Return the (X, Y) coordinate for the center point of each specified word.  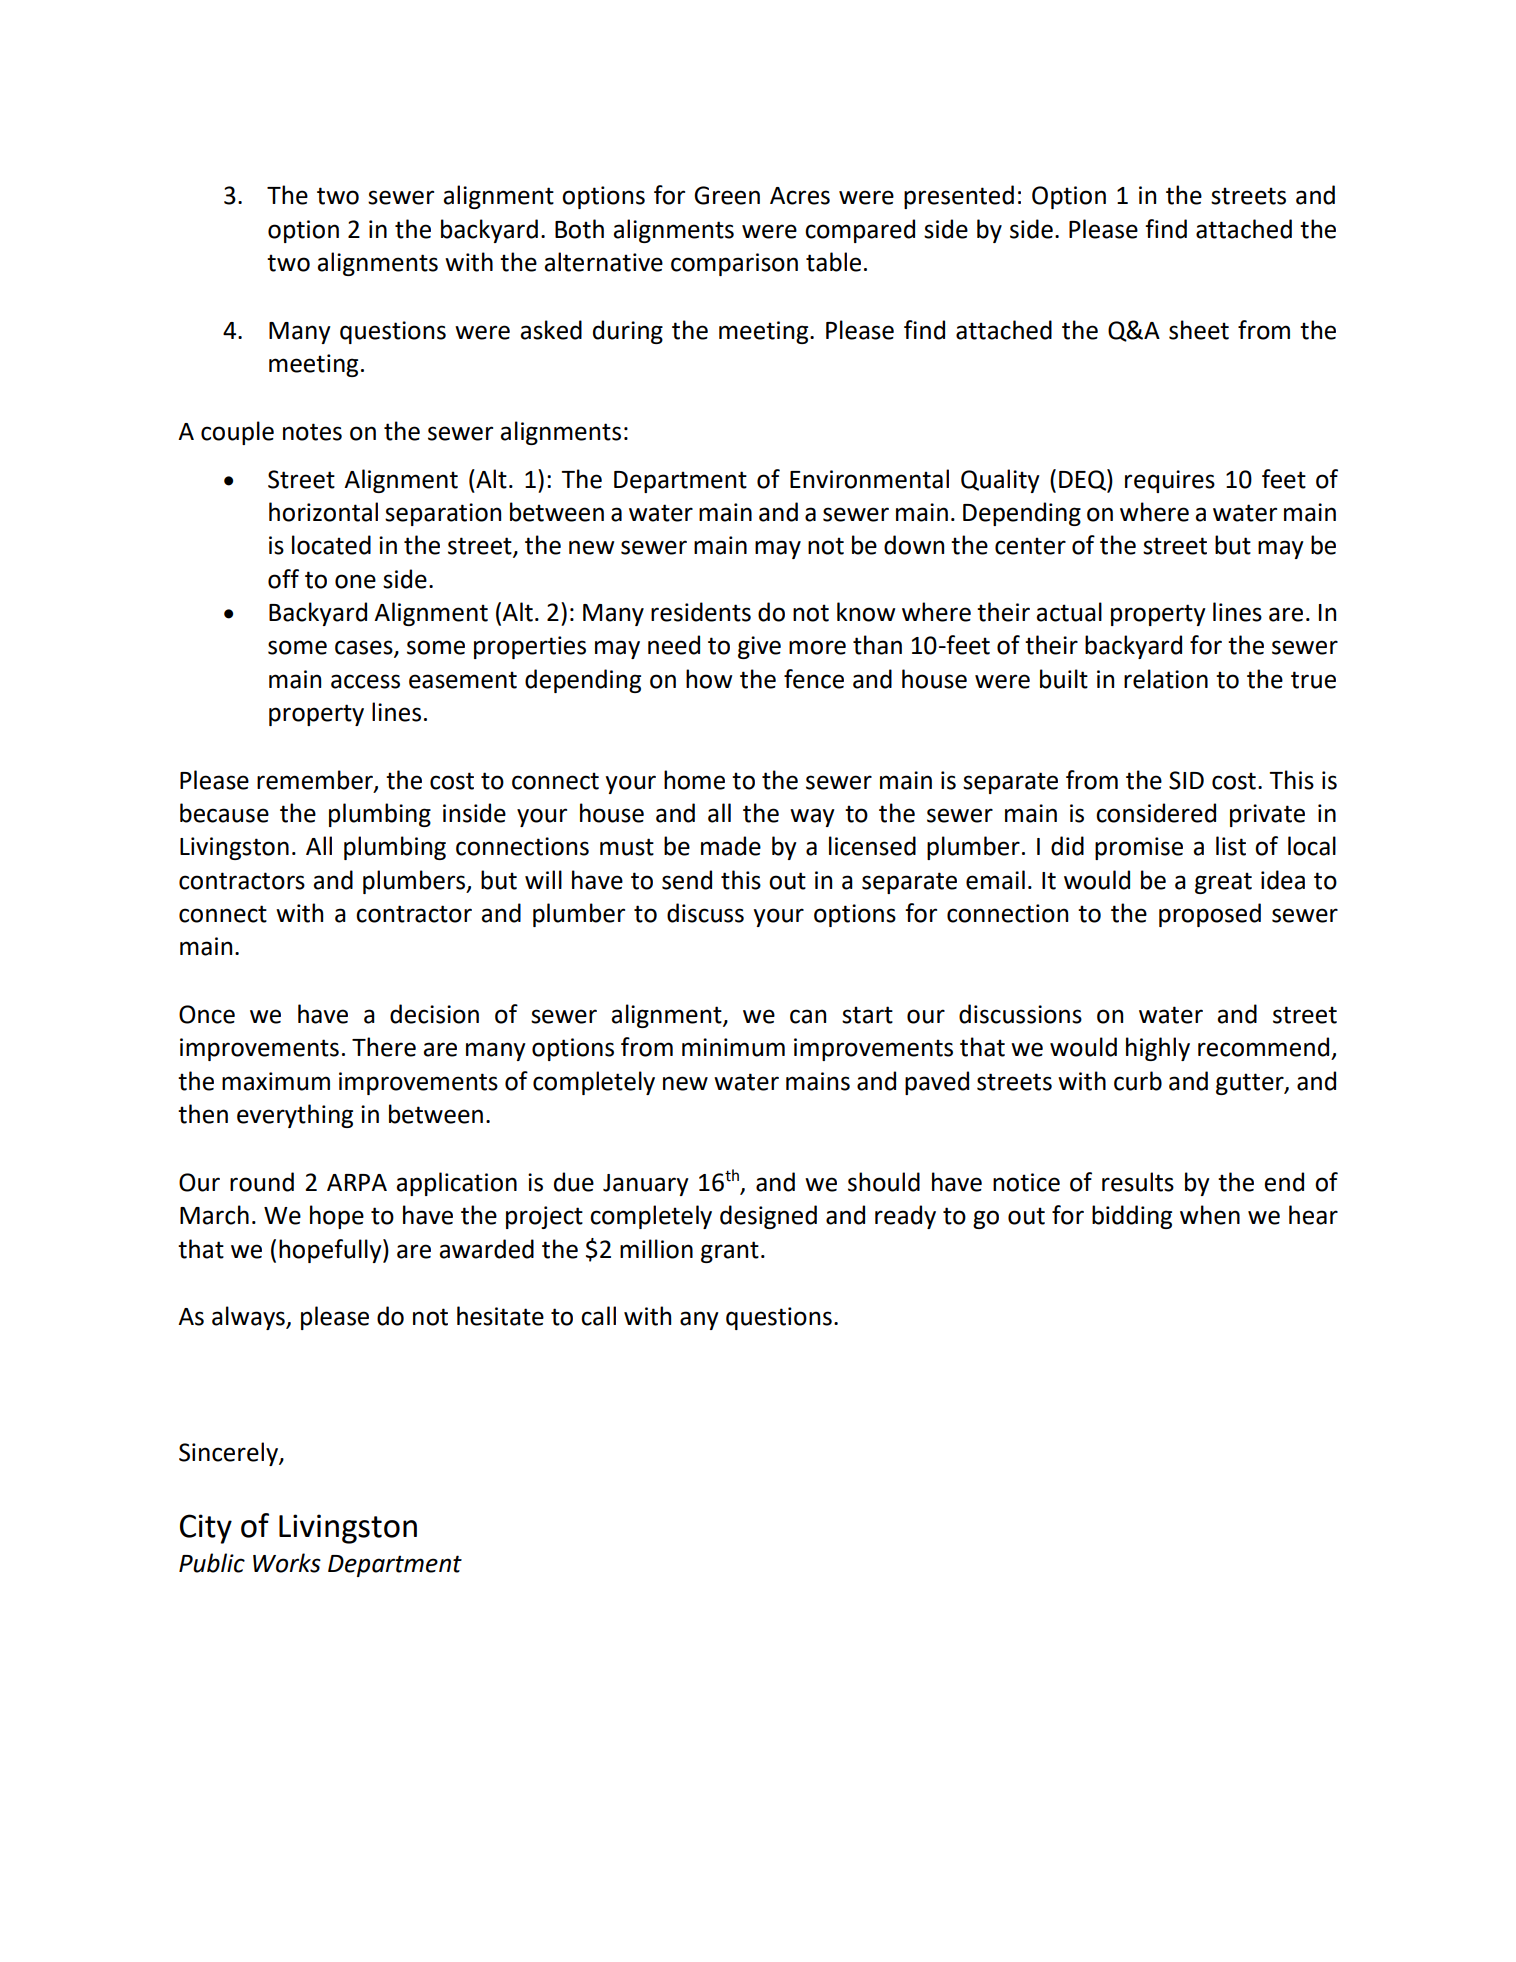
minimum (733, 1047)
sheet (1199, 330)
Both (579, 229)
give (759, 647)
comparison (734, 264)
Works (287, 1563)
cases (365, 648)
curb (1138, 1081)
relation (1166, 679)
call (598, 1316)
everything (295, 1116)
